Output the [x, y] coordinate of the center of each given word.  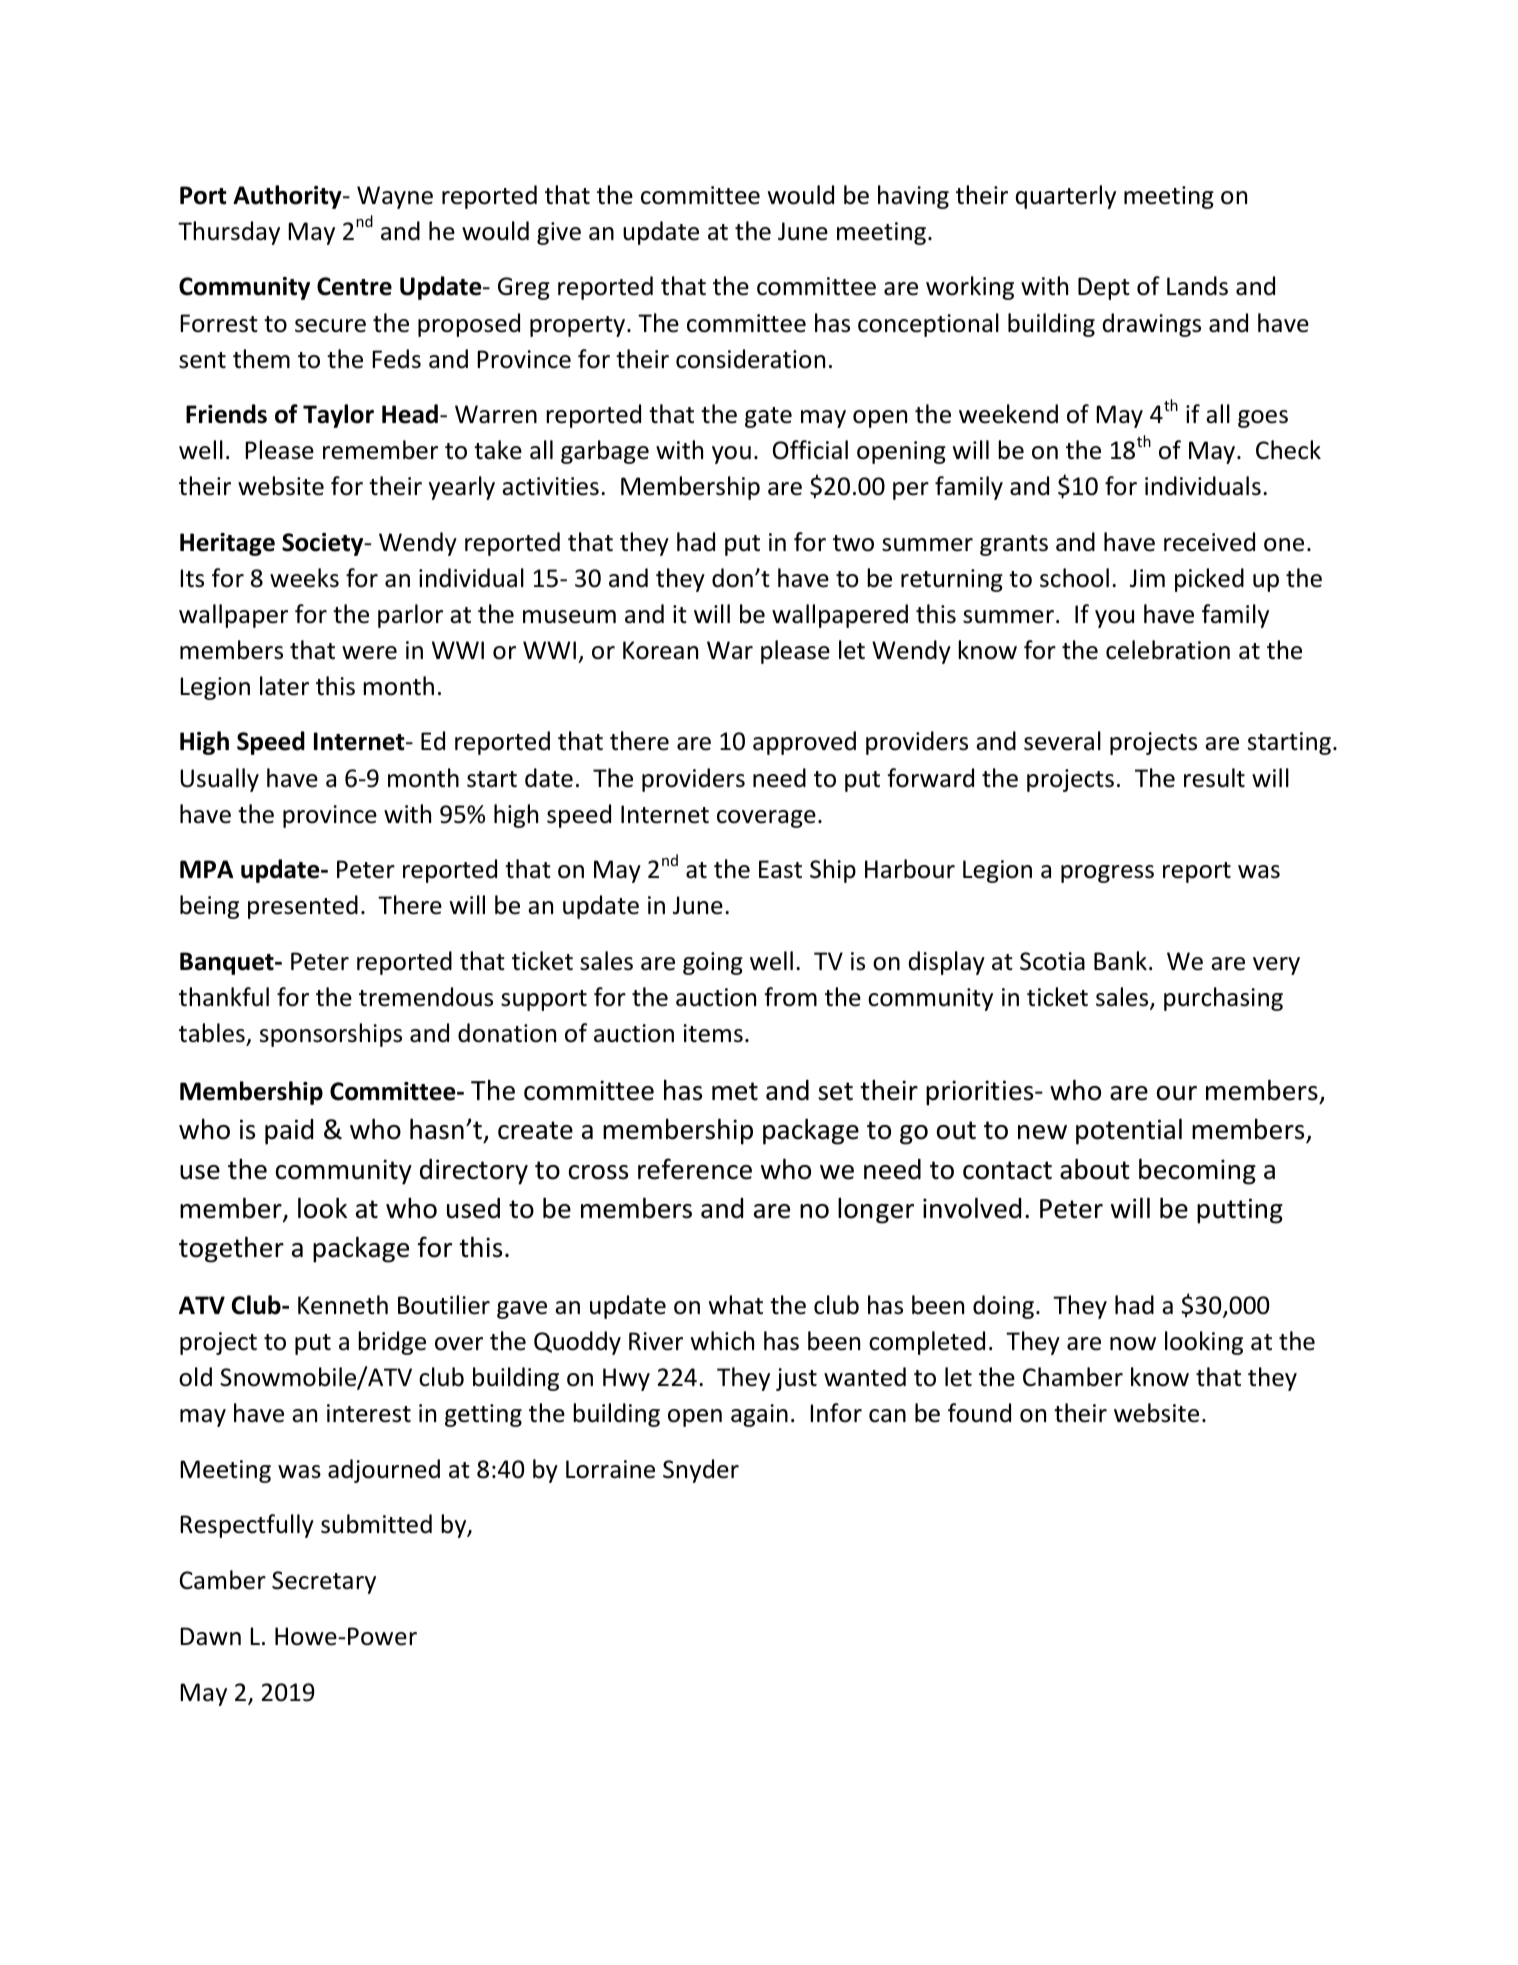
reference [695, 1169]
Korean [660, 650]
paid [289, 1132]
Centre [354, 286]
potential [1129, 1131]
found [979, 1413]
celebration [1168, 650]
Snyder [701, 1471]
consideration [750, 359]
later [284, 686]
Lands [1197, 286]
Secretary [324, 1582]
